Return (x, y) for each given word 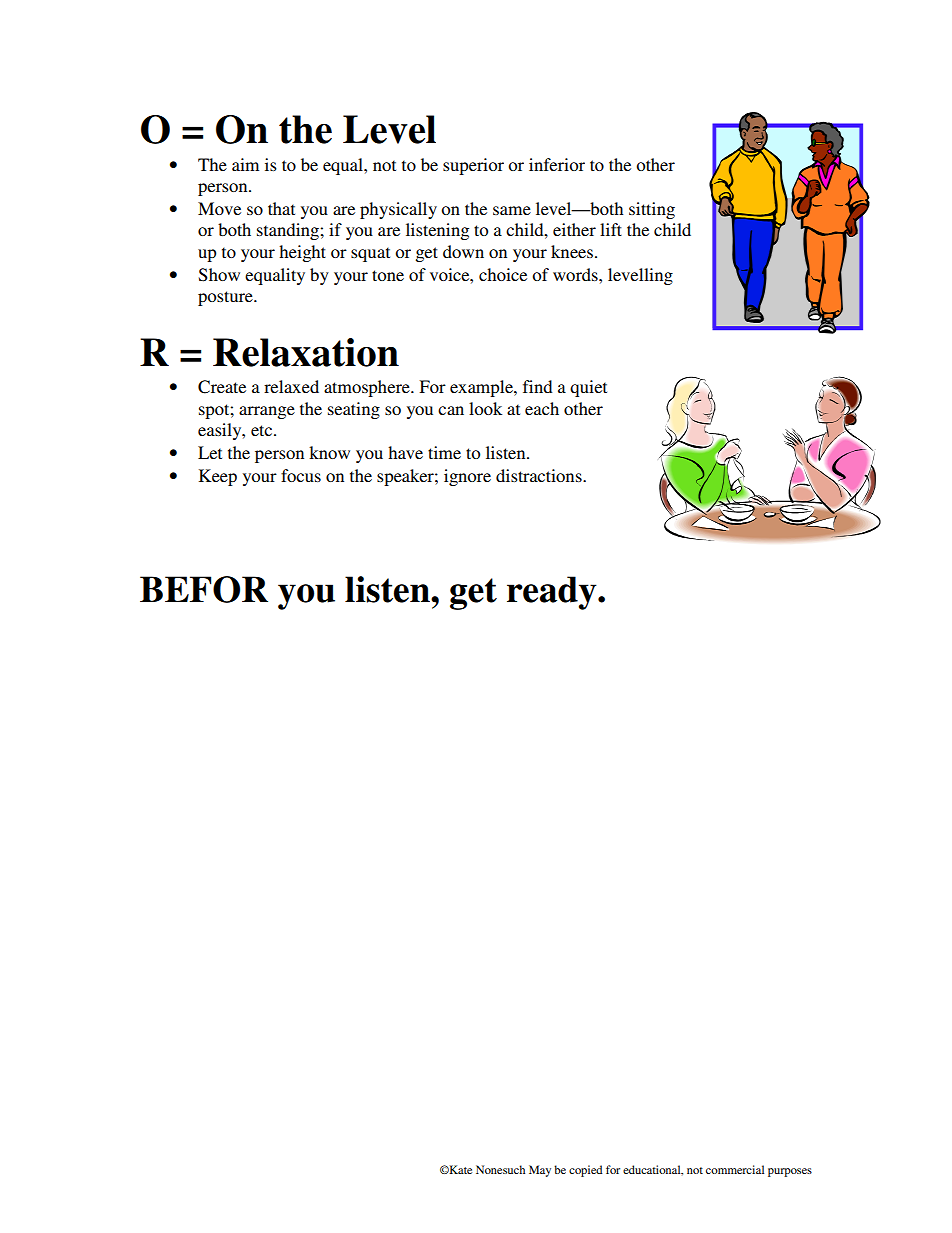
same (512, 210)
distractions (540, 475)
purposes (790, 1172)
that (281, 208)
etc (263, 430)
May (540, 1171)
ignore (467, 477)
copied (585, 1171)
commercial (735, 1169)
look (485, 408)
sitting (652, 210)
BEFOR (204, 589)
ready (553, 593)
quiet (588, 388)
